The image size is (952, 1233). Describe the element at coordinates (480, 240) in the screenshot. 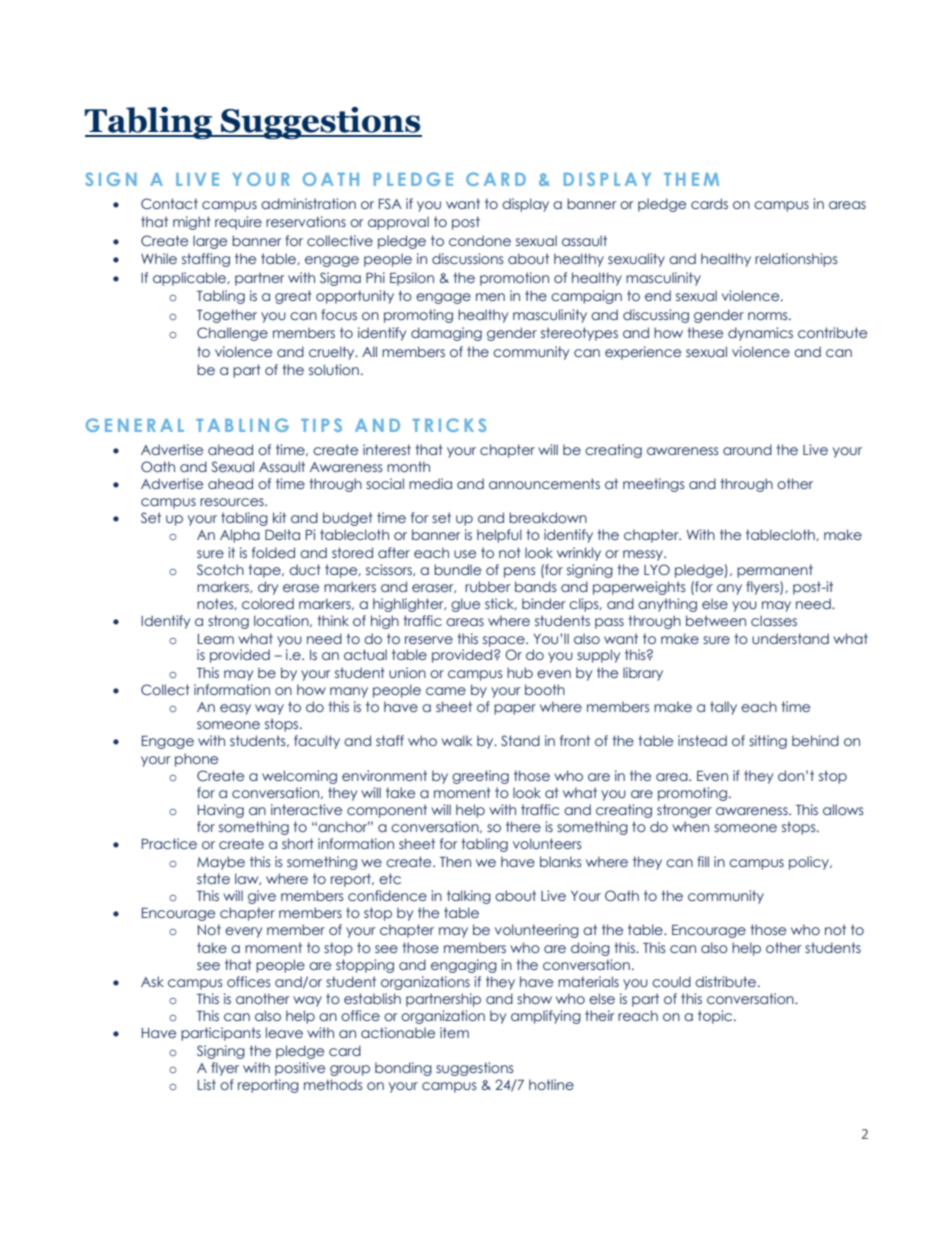

I see `condone` at that location.
